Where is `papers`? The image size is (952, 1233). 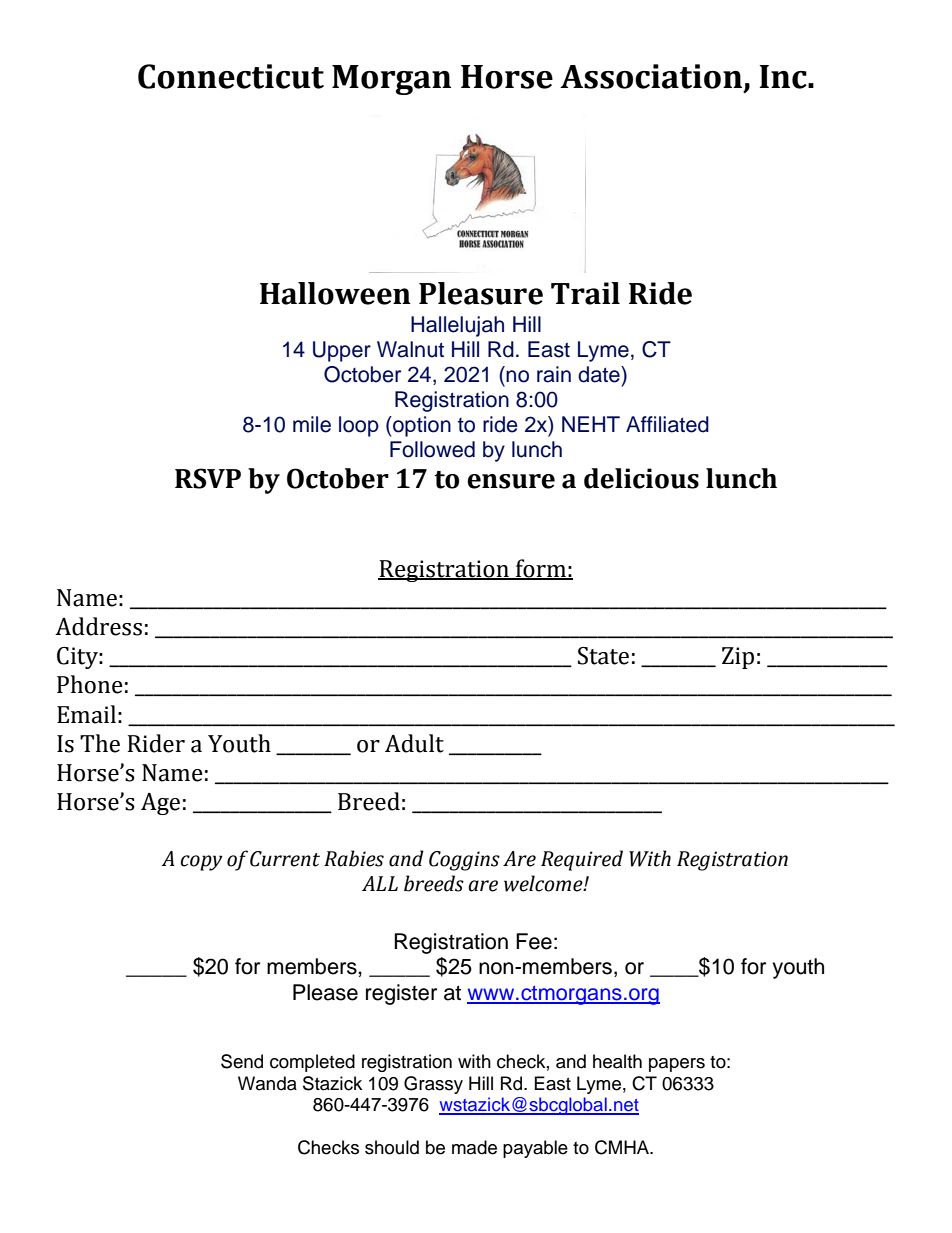 papers is located at coordinates (677, 1065).
